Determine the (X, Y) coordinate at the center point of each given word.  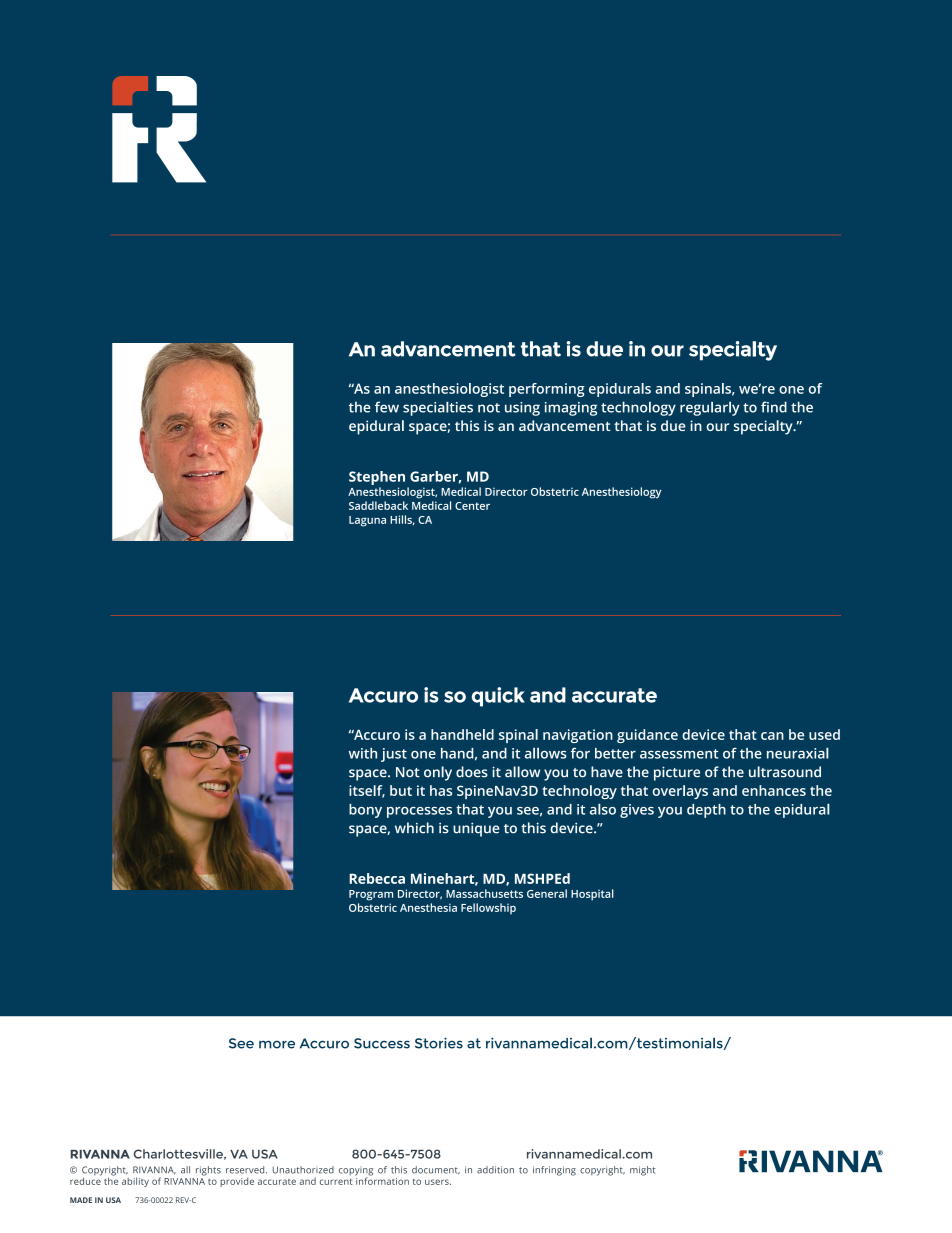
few (387, 407)
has (441, 790)
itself (367, 791)
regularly (710, 408)
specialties (438, 408)
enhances (774, 790)
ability (135, 1182)
